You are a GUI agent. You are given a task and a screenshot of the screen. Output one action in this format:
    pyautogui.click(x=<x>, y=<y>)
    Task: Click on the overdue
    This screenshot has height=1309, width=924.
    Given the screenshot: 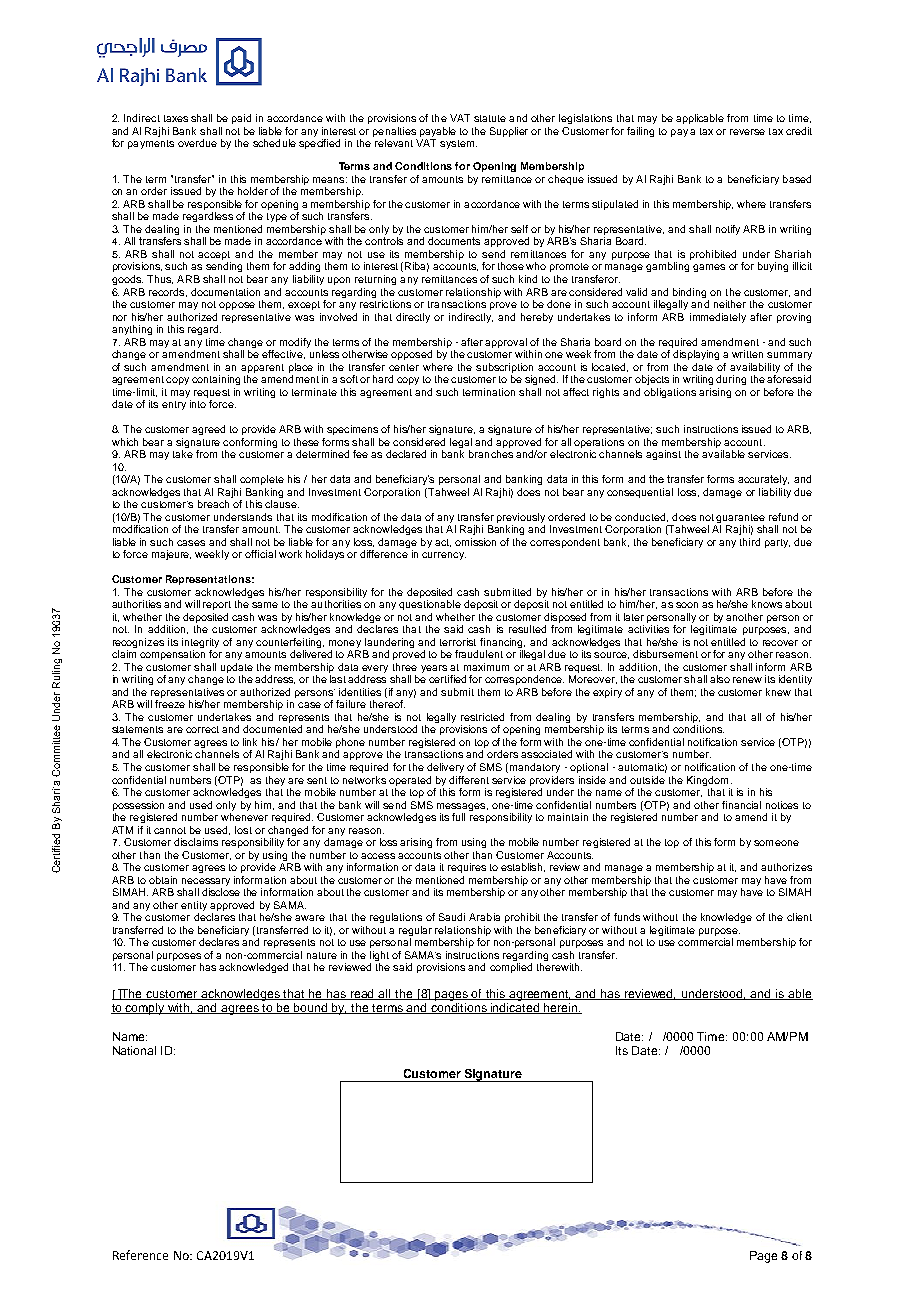 What is the action you would take?
    pyautogui.click(x=197, y=143)
